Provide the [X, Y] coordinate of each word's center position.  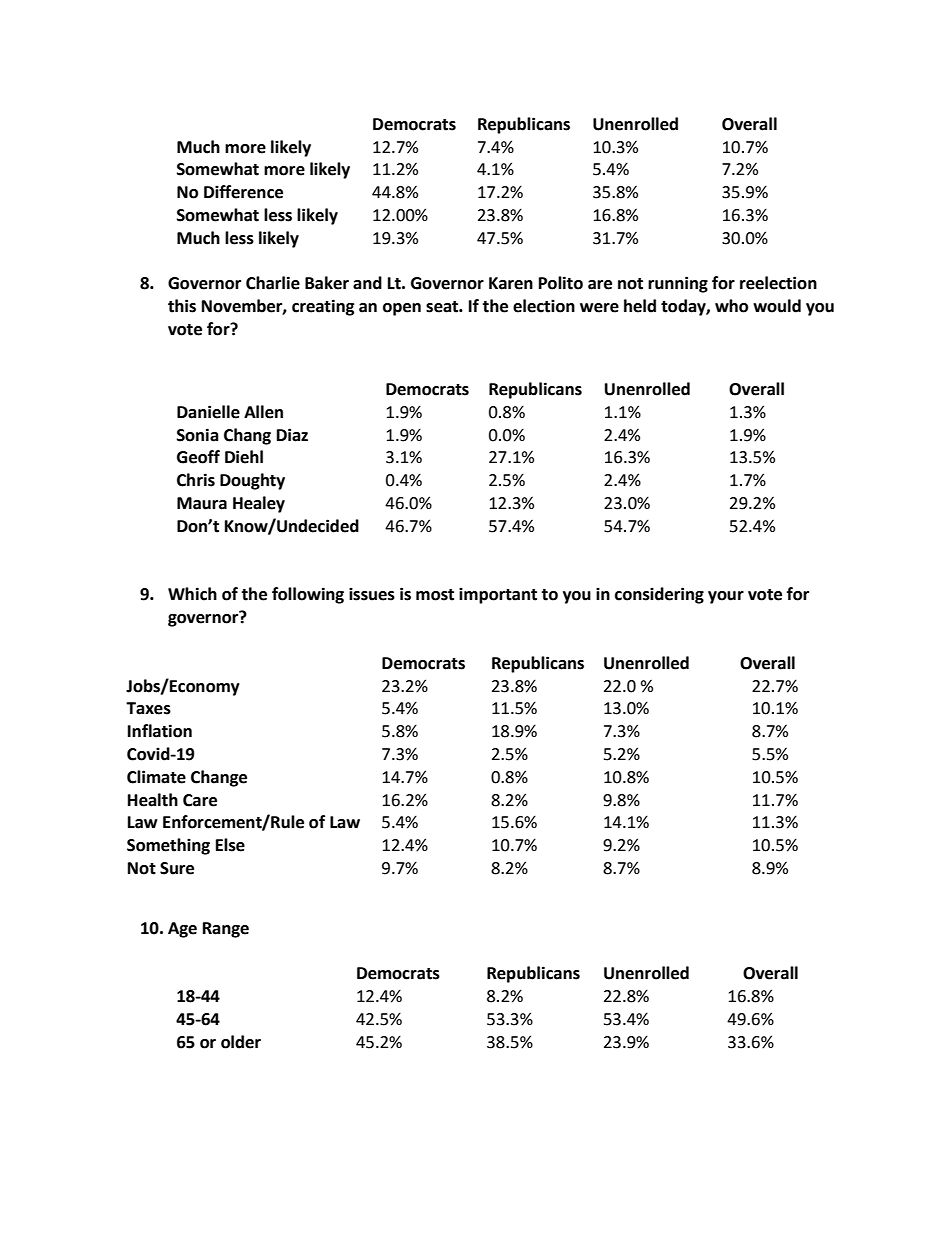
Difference [243, 192]
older [241, 1042]
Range [226, 930]
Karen [511, 283]
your [726, 597]
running [678, 284]
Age [182, 930]
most [435, 595]
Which [192, 594]
